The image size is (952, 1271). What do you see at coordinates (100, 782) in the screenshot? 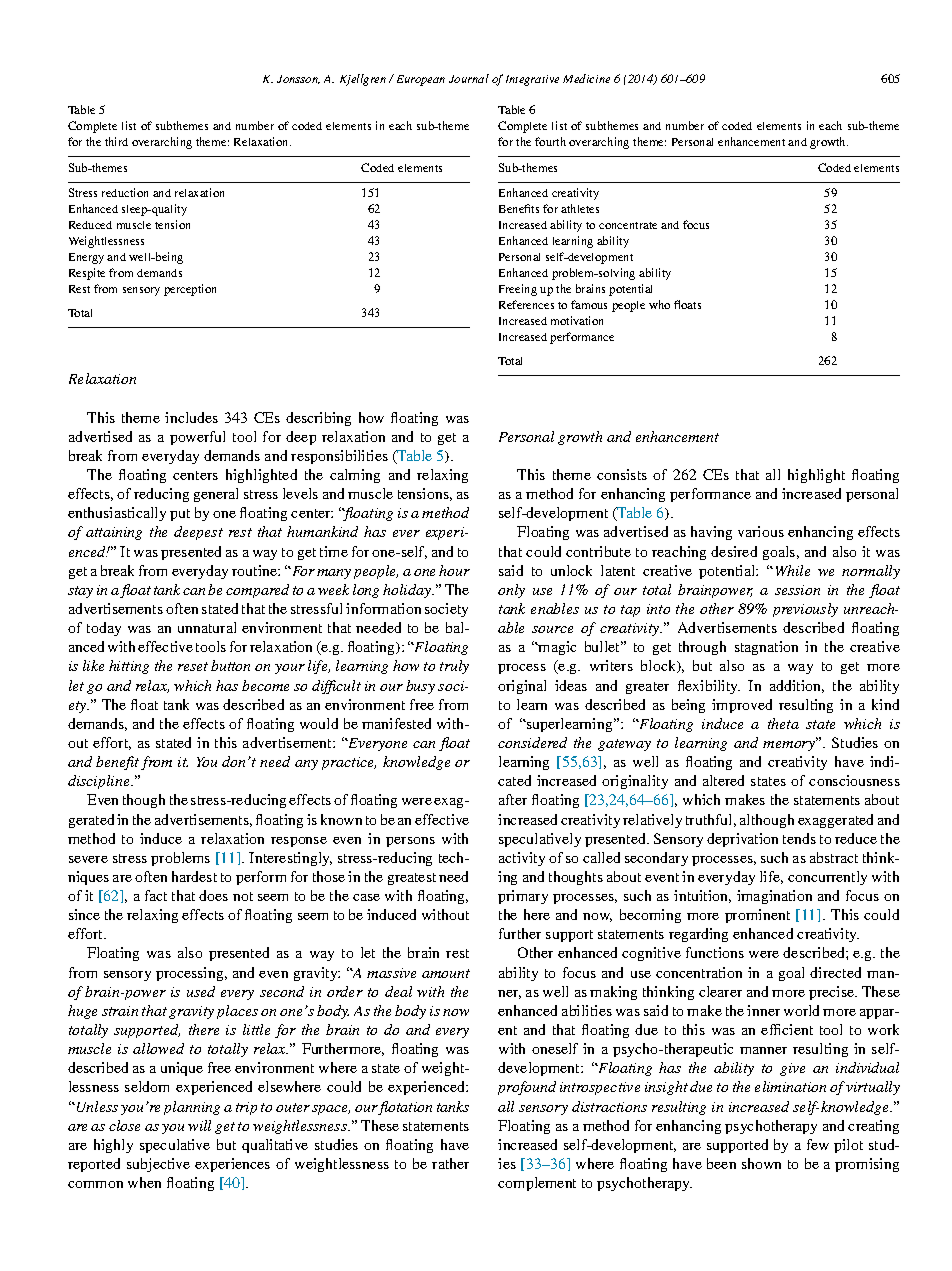
I see `discipline` at bounding box center [100, 782].
